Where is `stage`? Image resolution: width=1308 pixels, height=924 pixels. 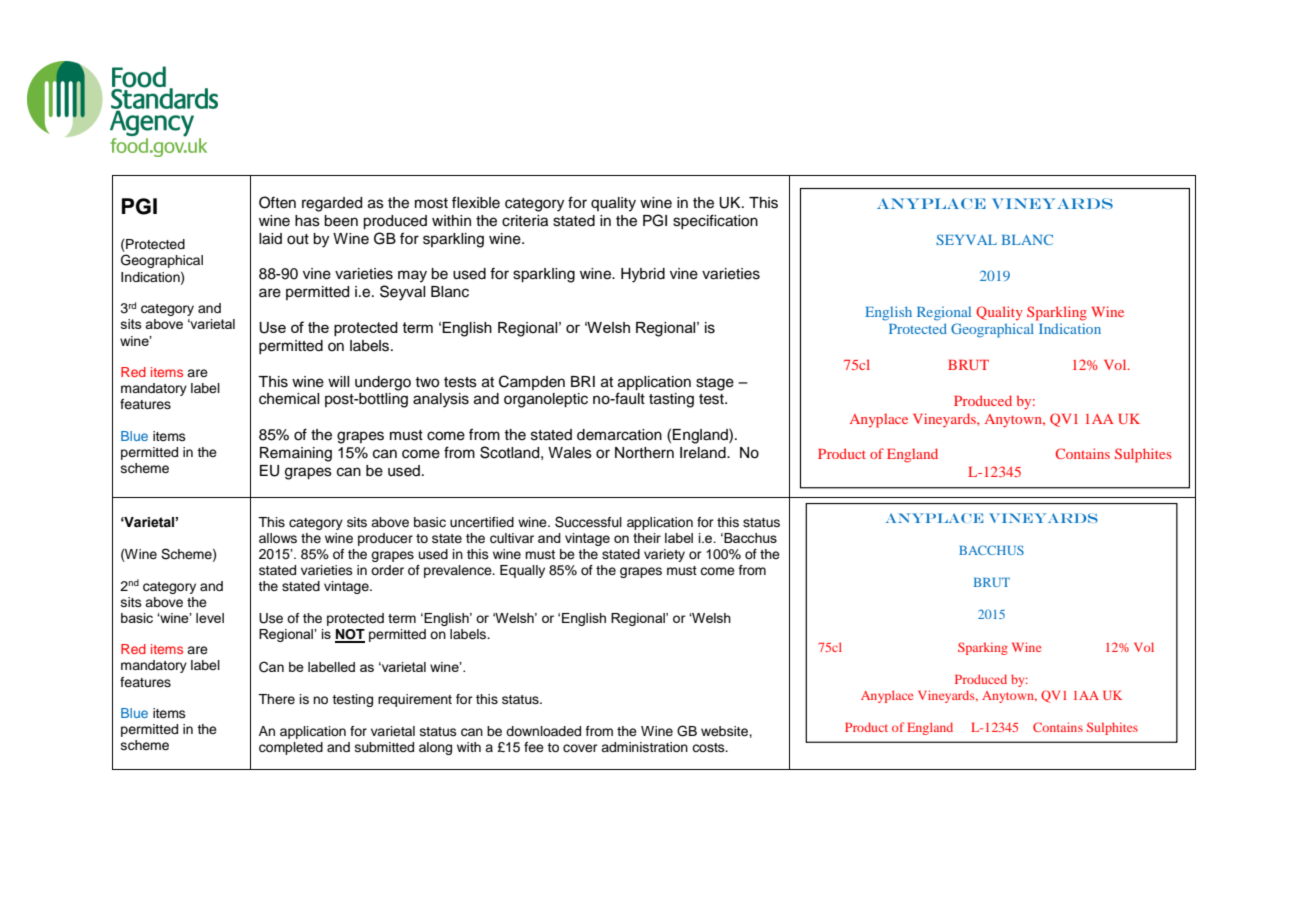 stage is located at coordinates (715, 384).
